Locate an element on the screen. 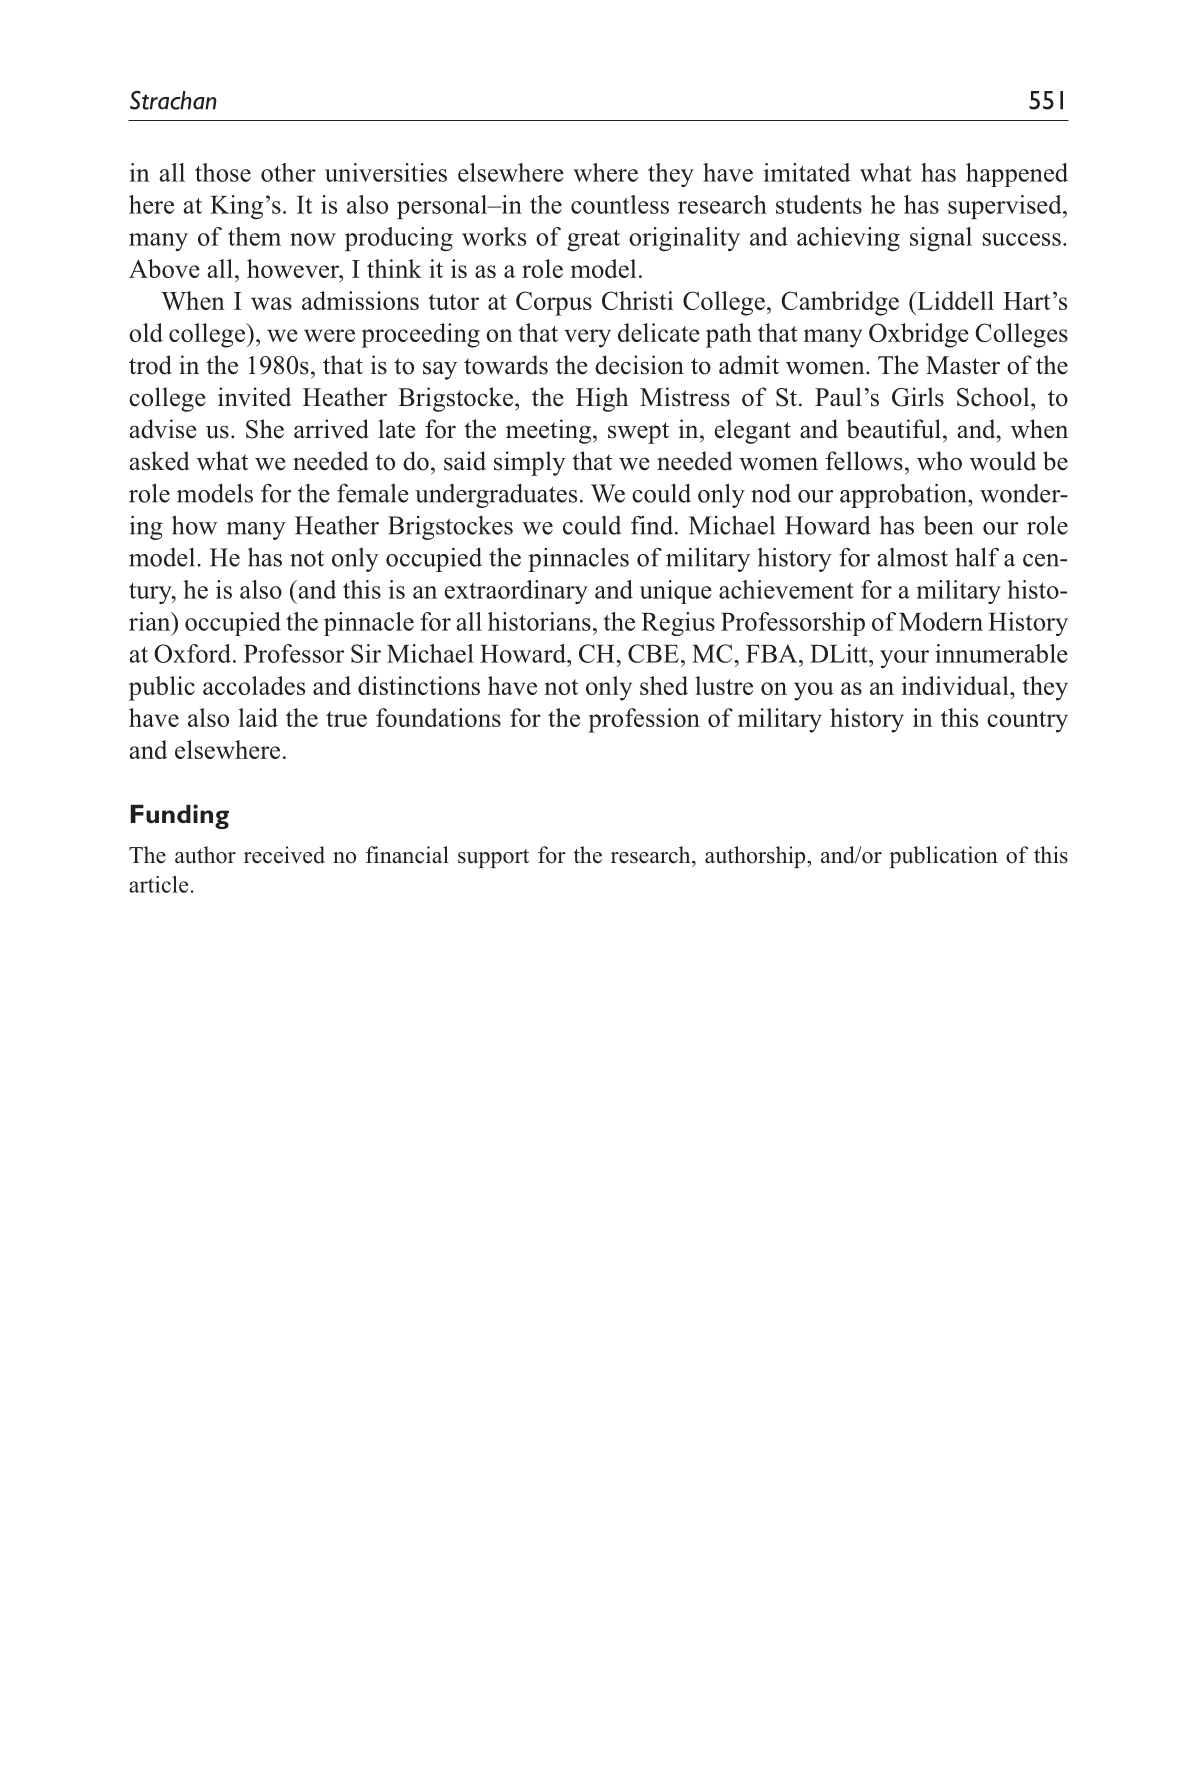 This screenshot has height=1773, width=1182. asked is located at coordinates (159, 461).
